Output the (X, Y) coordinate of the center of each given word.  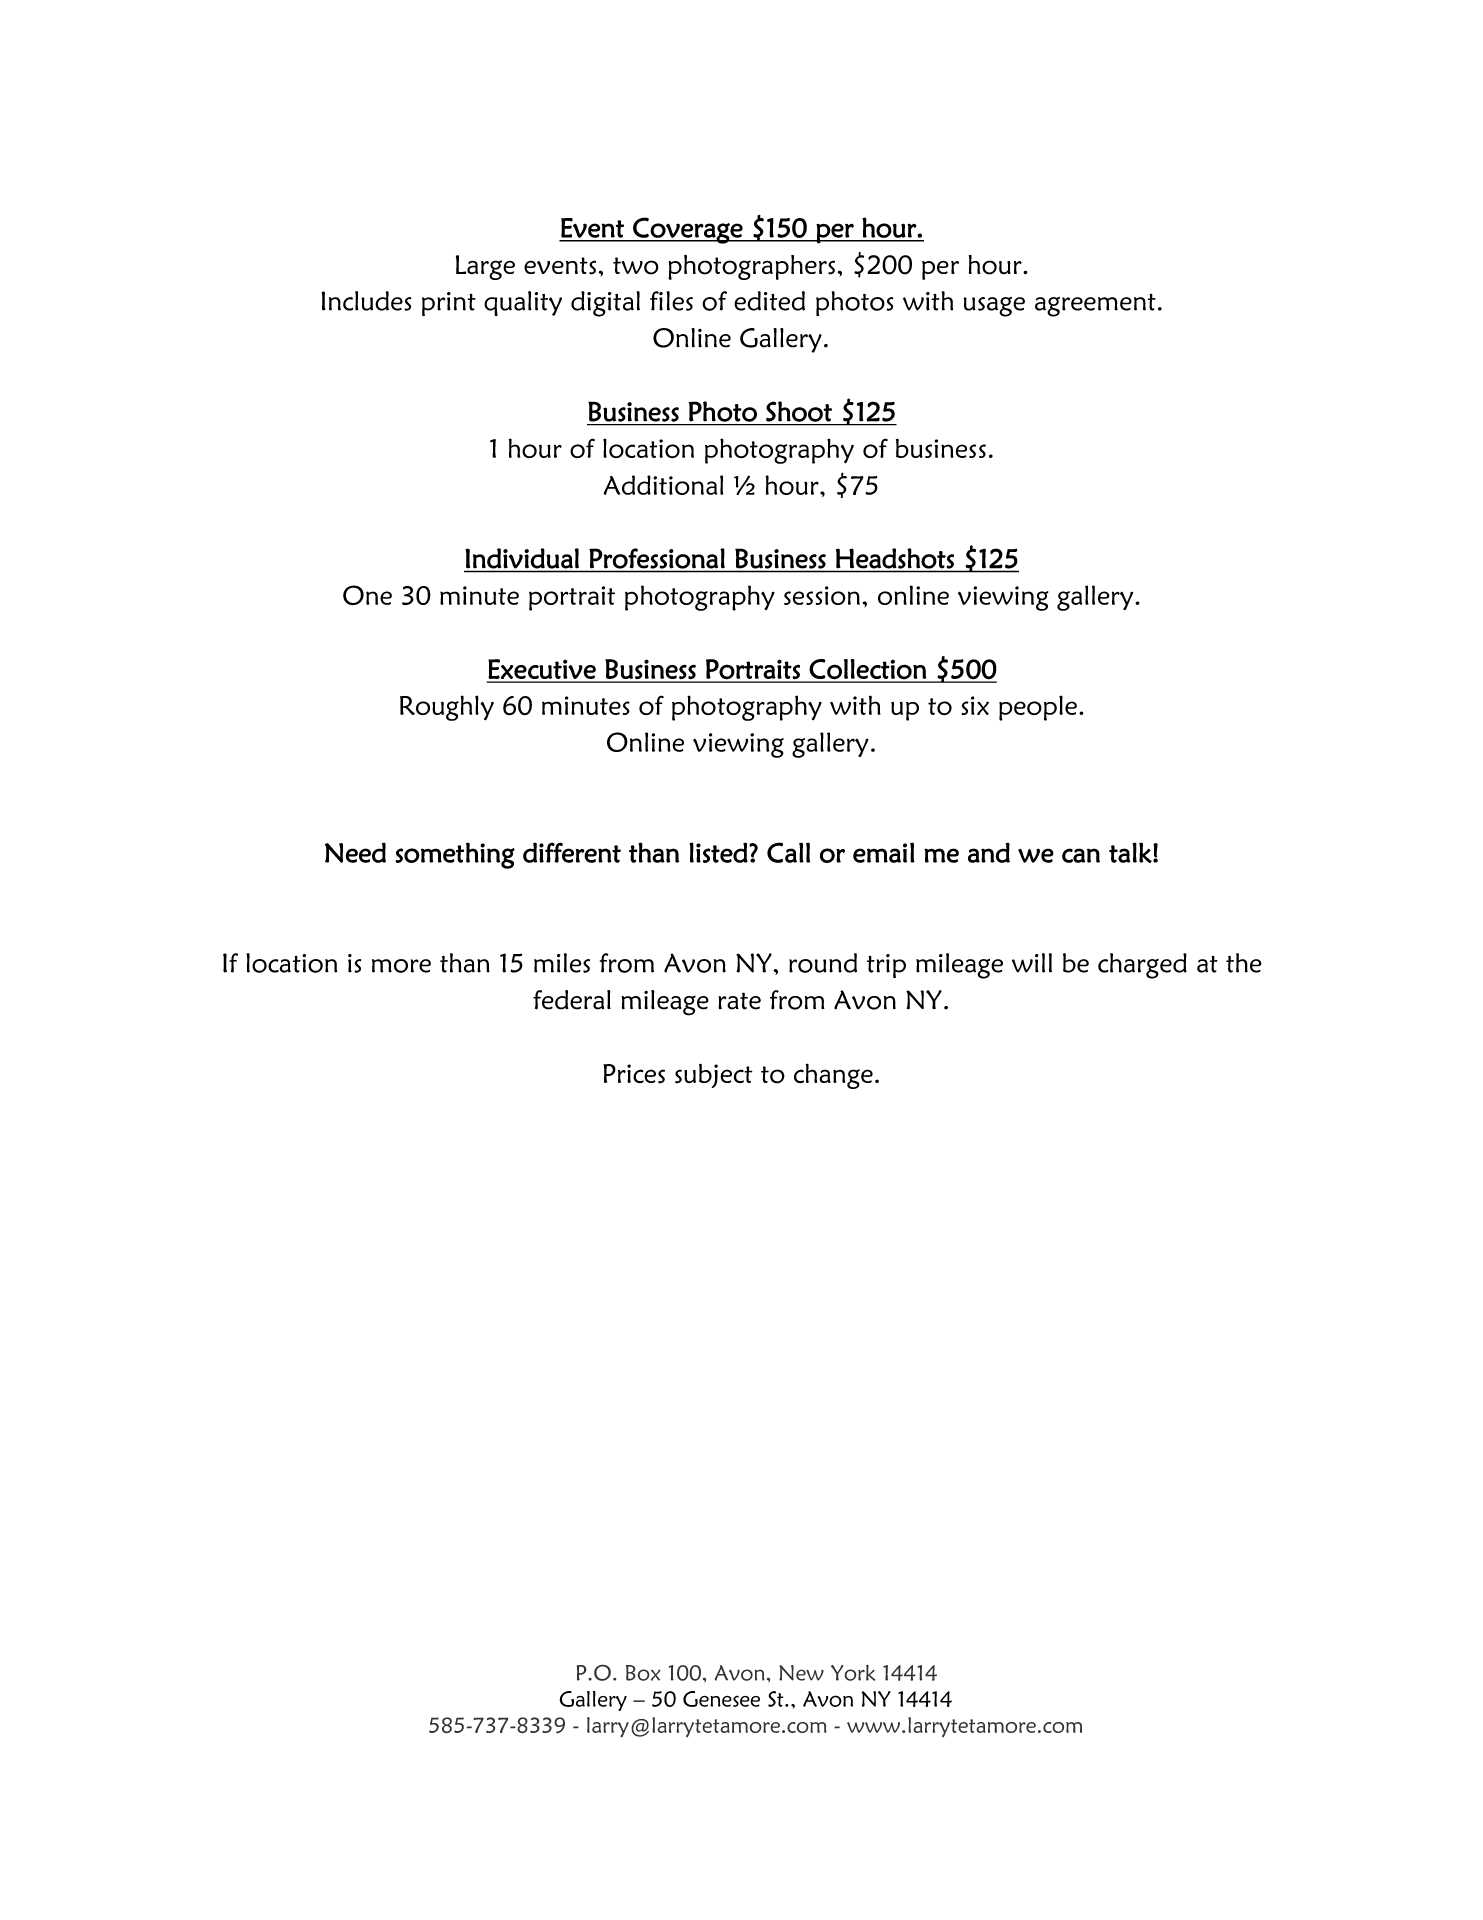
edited (769, 301)
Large (485, 267)
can (1081, 855)
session (822, 595)
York (853, 1672)
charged (1142, 966)
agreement (1095, 305)
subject (713, 1076)
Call (788, 852)
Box (643, 1673)
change (833, 1076)
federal (572, 1000)
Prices (634, 1074)
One (367, 595)
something (455, 855)
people (1038, 708)
